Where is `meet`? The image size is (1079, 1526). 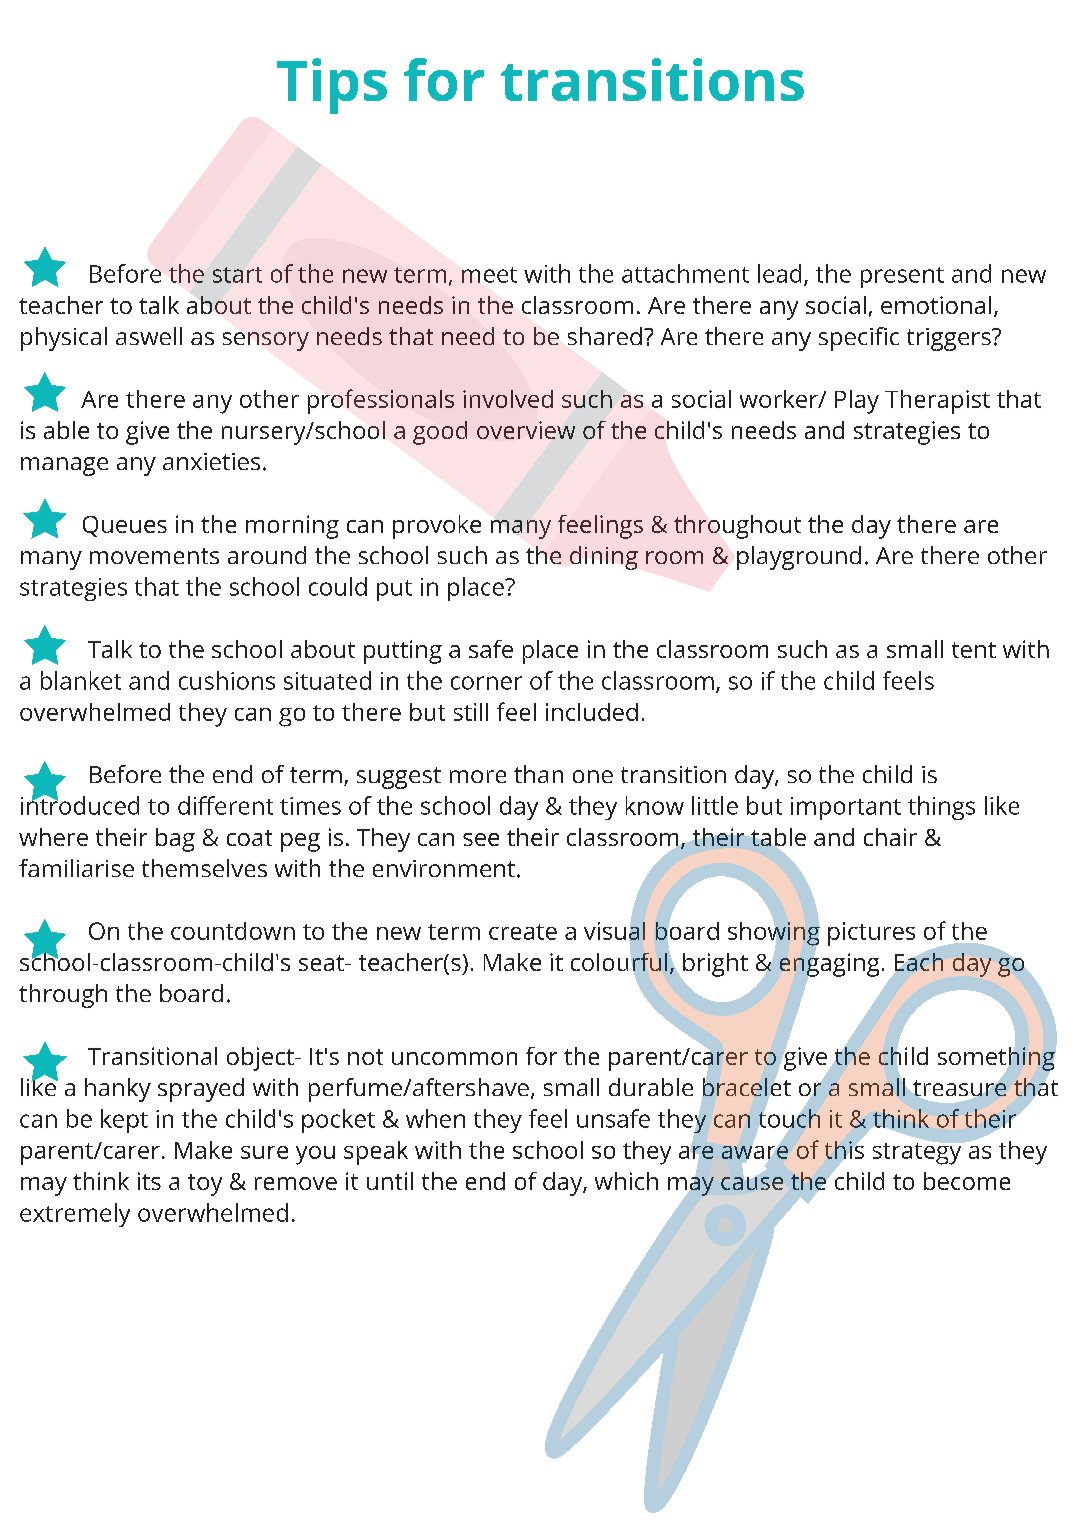
meet is located at coordinates (489, 275).
